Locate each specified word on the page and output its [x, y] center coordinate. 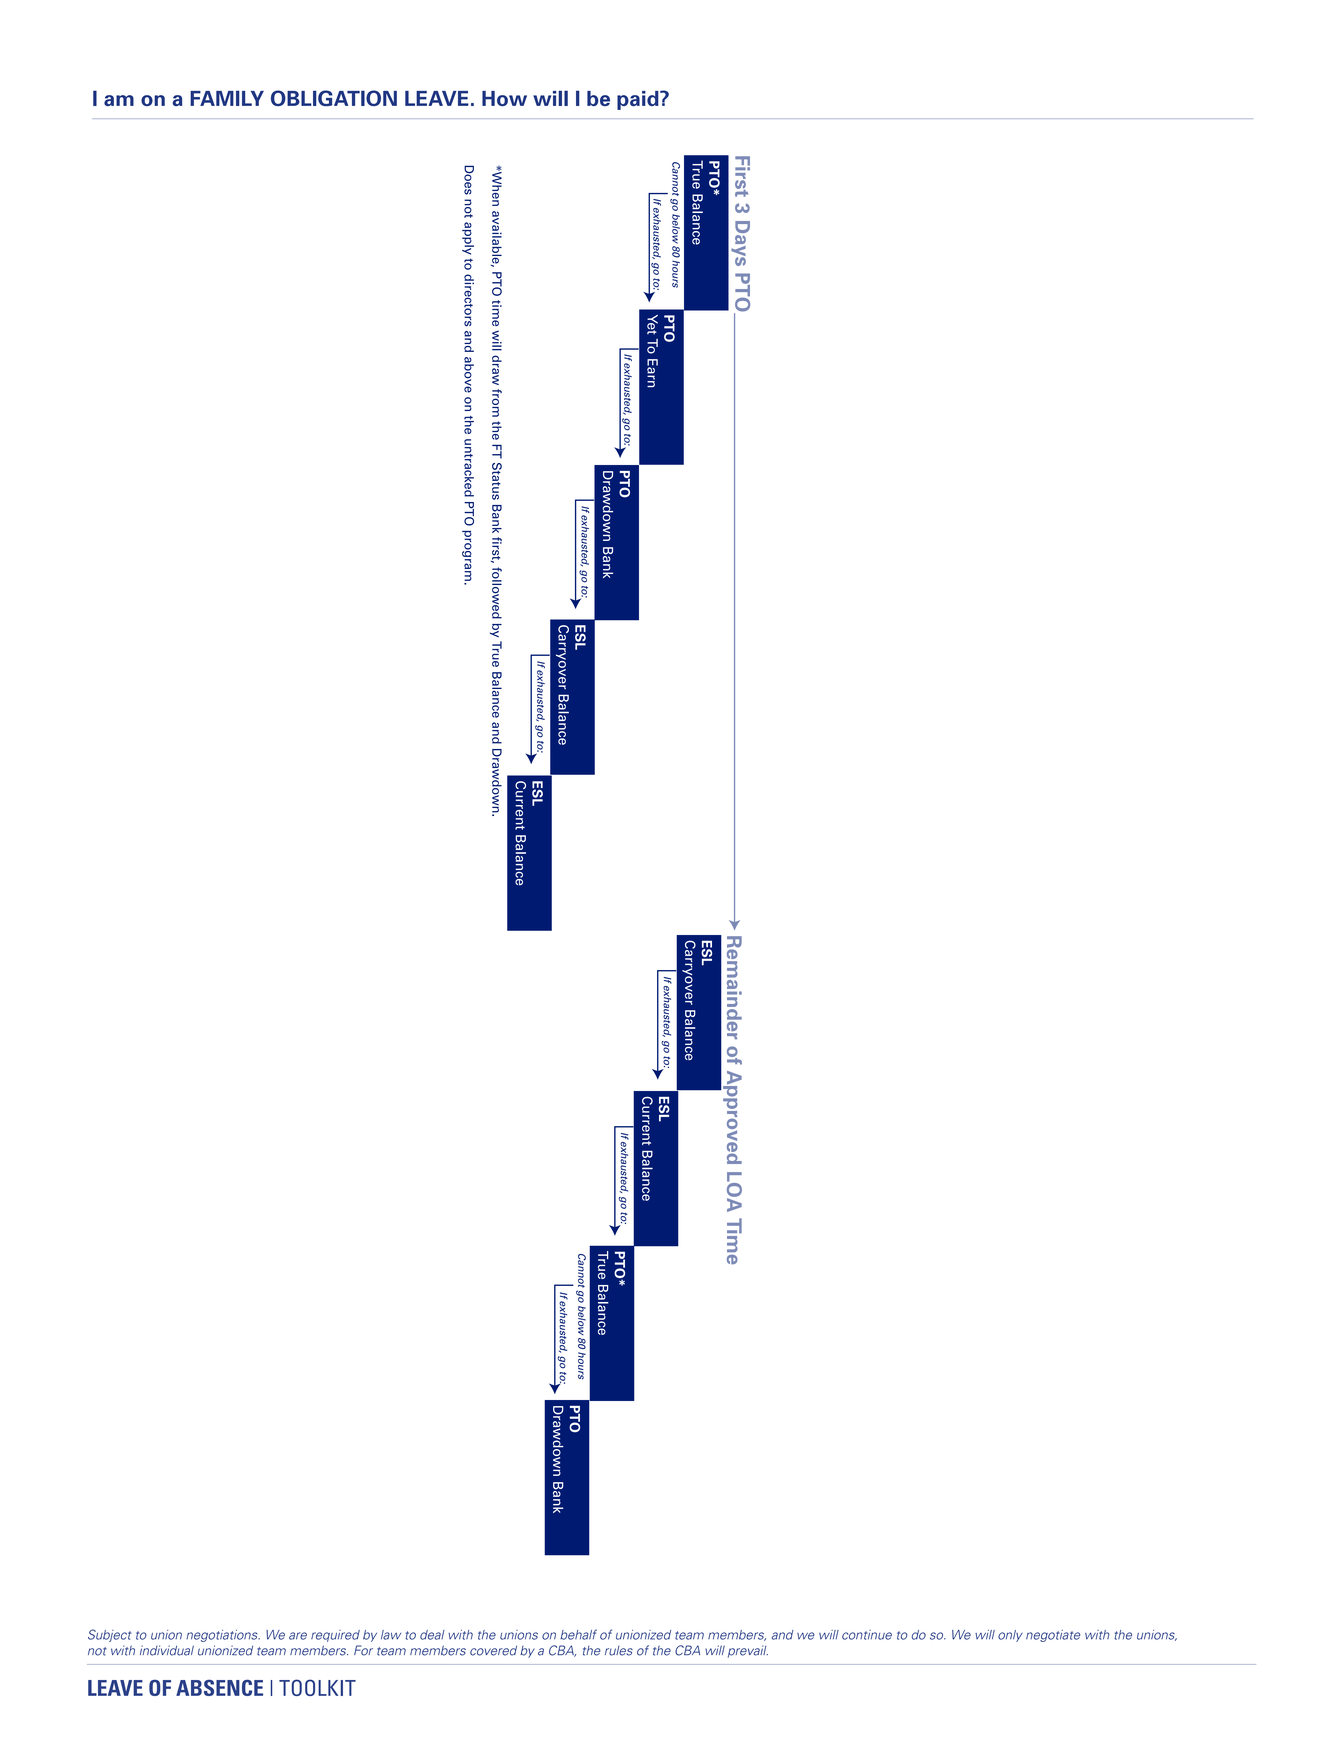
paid [639, 100]
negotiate [1053, 1636]
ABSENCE [219, 1687]
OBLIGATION [334, 98]
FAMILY [227, 98]
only [1010, 1636]
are [298, 1636]
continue [867, 1635]
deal [432, 1635]
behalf [578, 1634]
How [504, 98]
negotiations [223, 1636]
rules [619, 1651]
